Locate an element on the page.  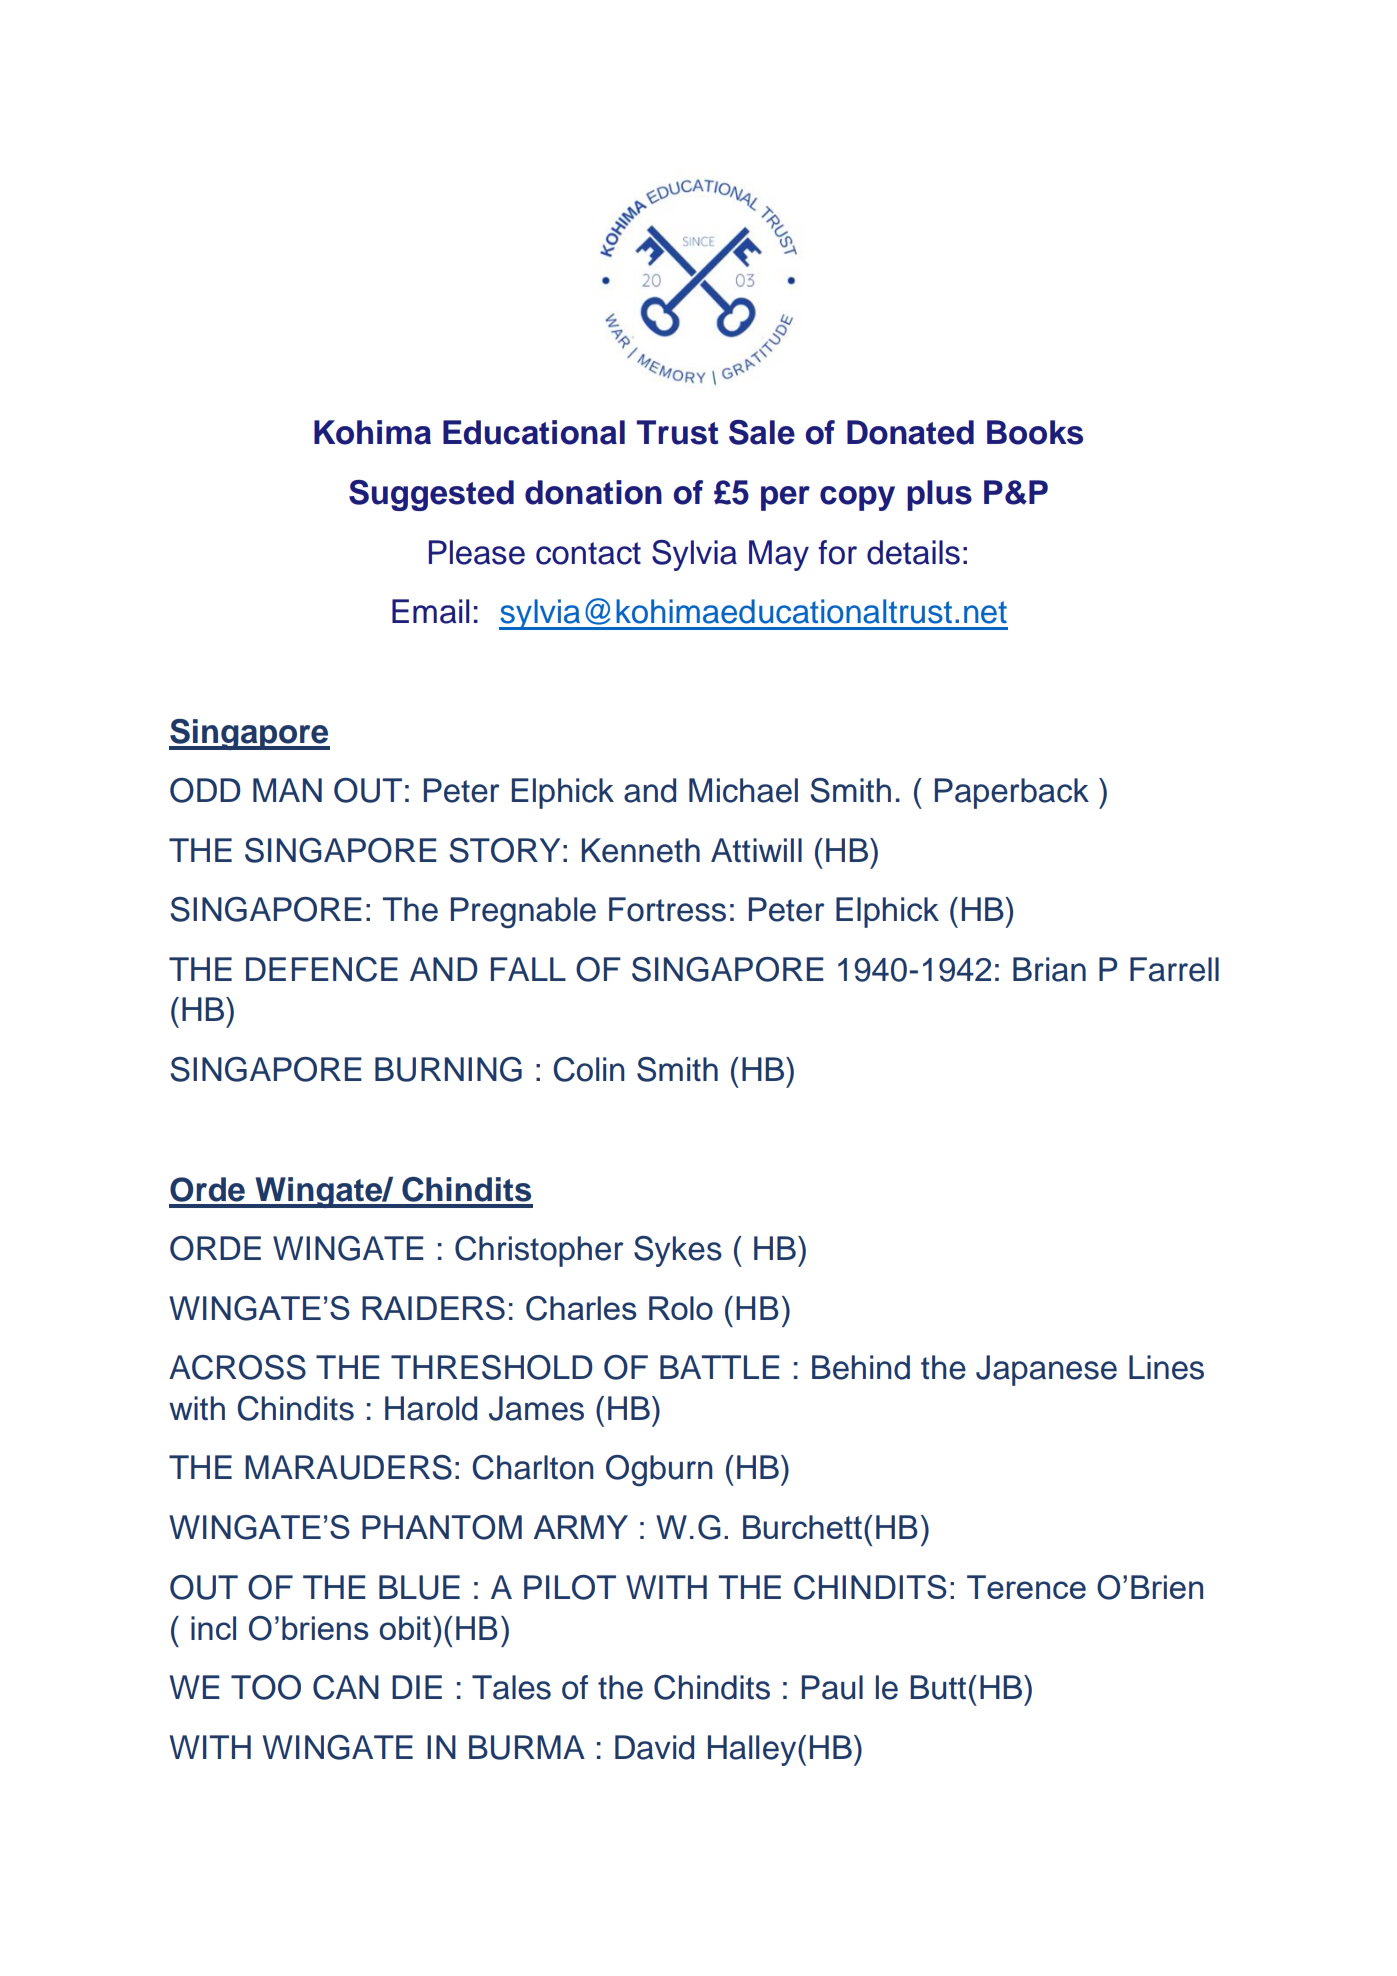
Books is located at coordinates (1035, 432).
